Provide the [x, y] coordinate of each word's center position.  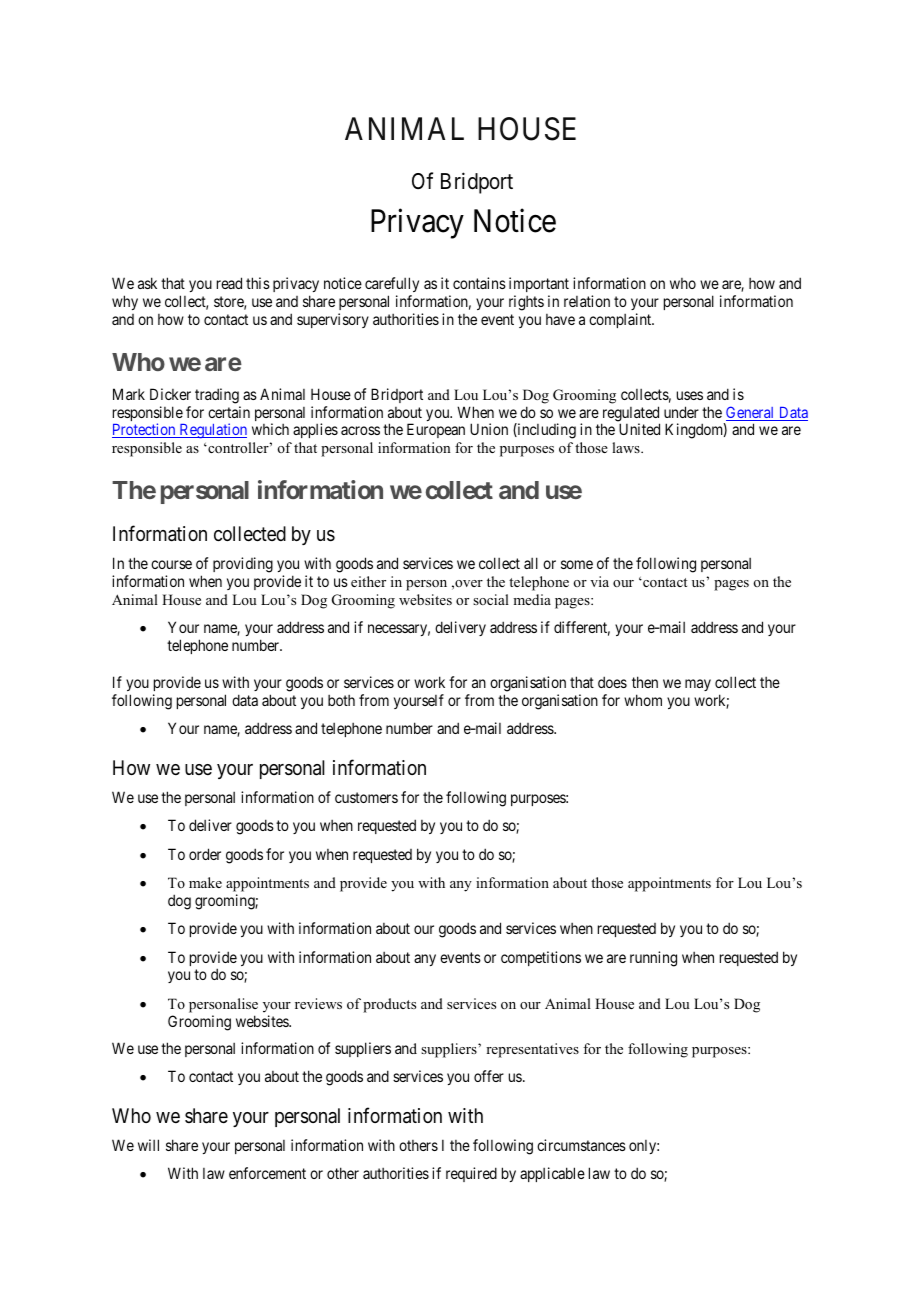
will [148, 1145]
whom [643, 700]
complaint [621, 320]
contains [479, 283]
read [229, 283]
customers [366, 797]
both [341, 700]
